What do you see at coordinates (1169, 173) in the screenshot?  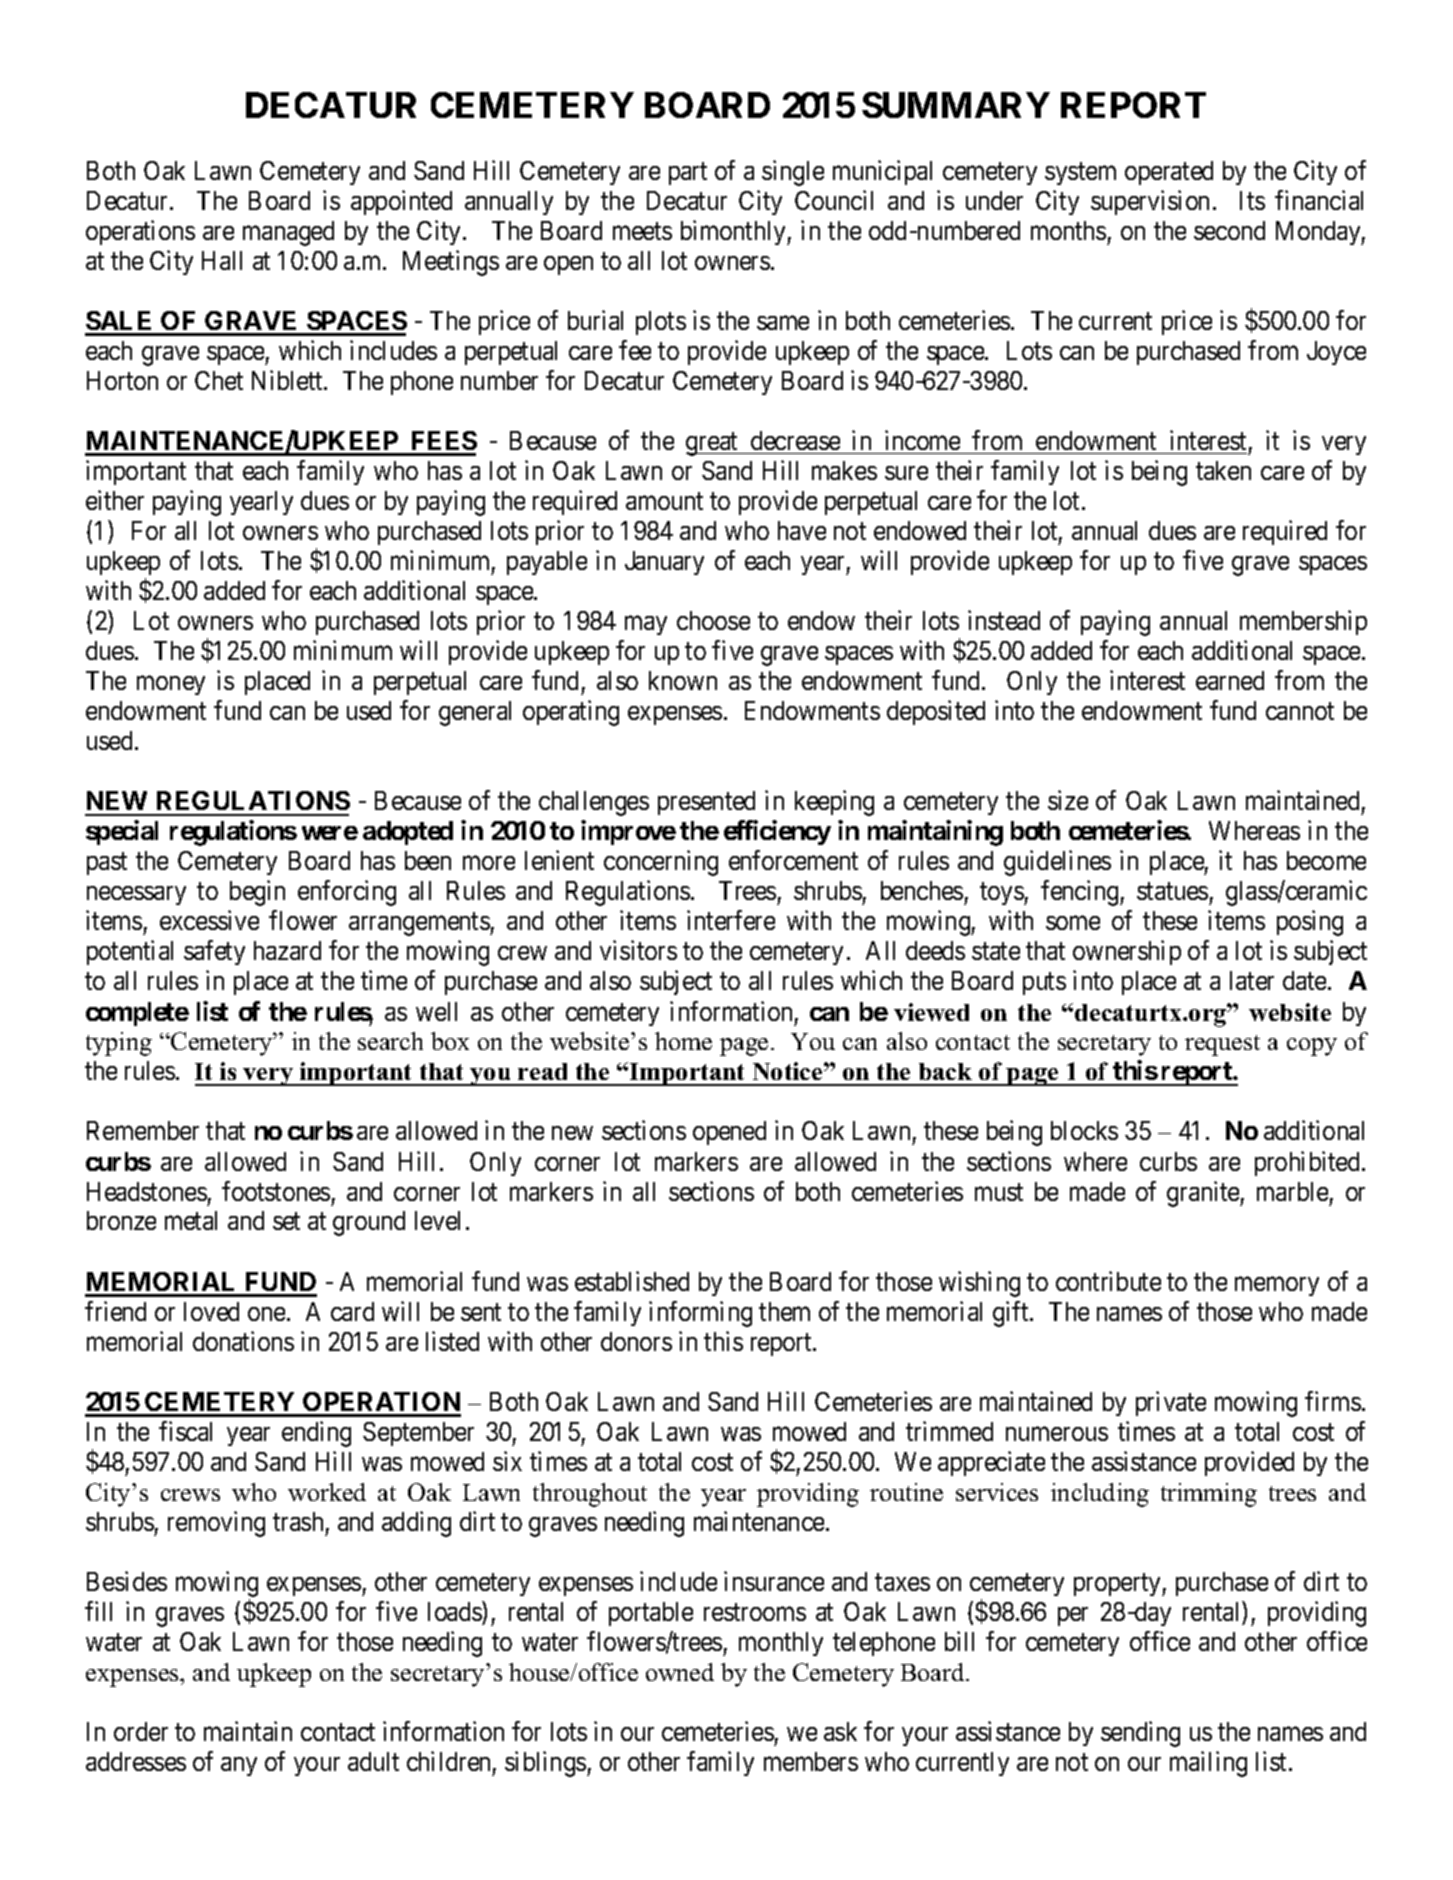 I see `operated` at bounding box center [1169, 173].
